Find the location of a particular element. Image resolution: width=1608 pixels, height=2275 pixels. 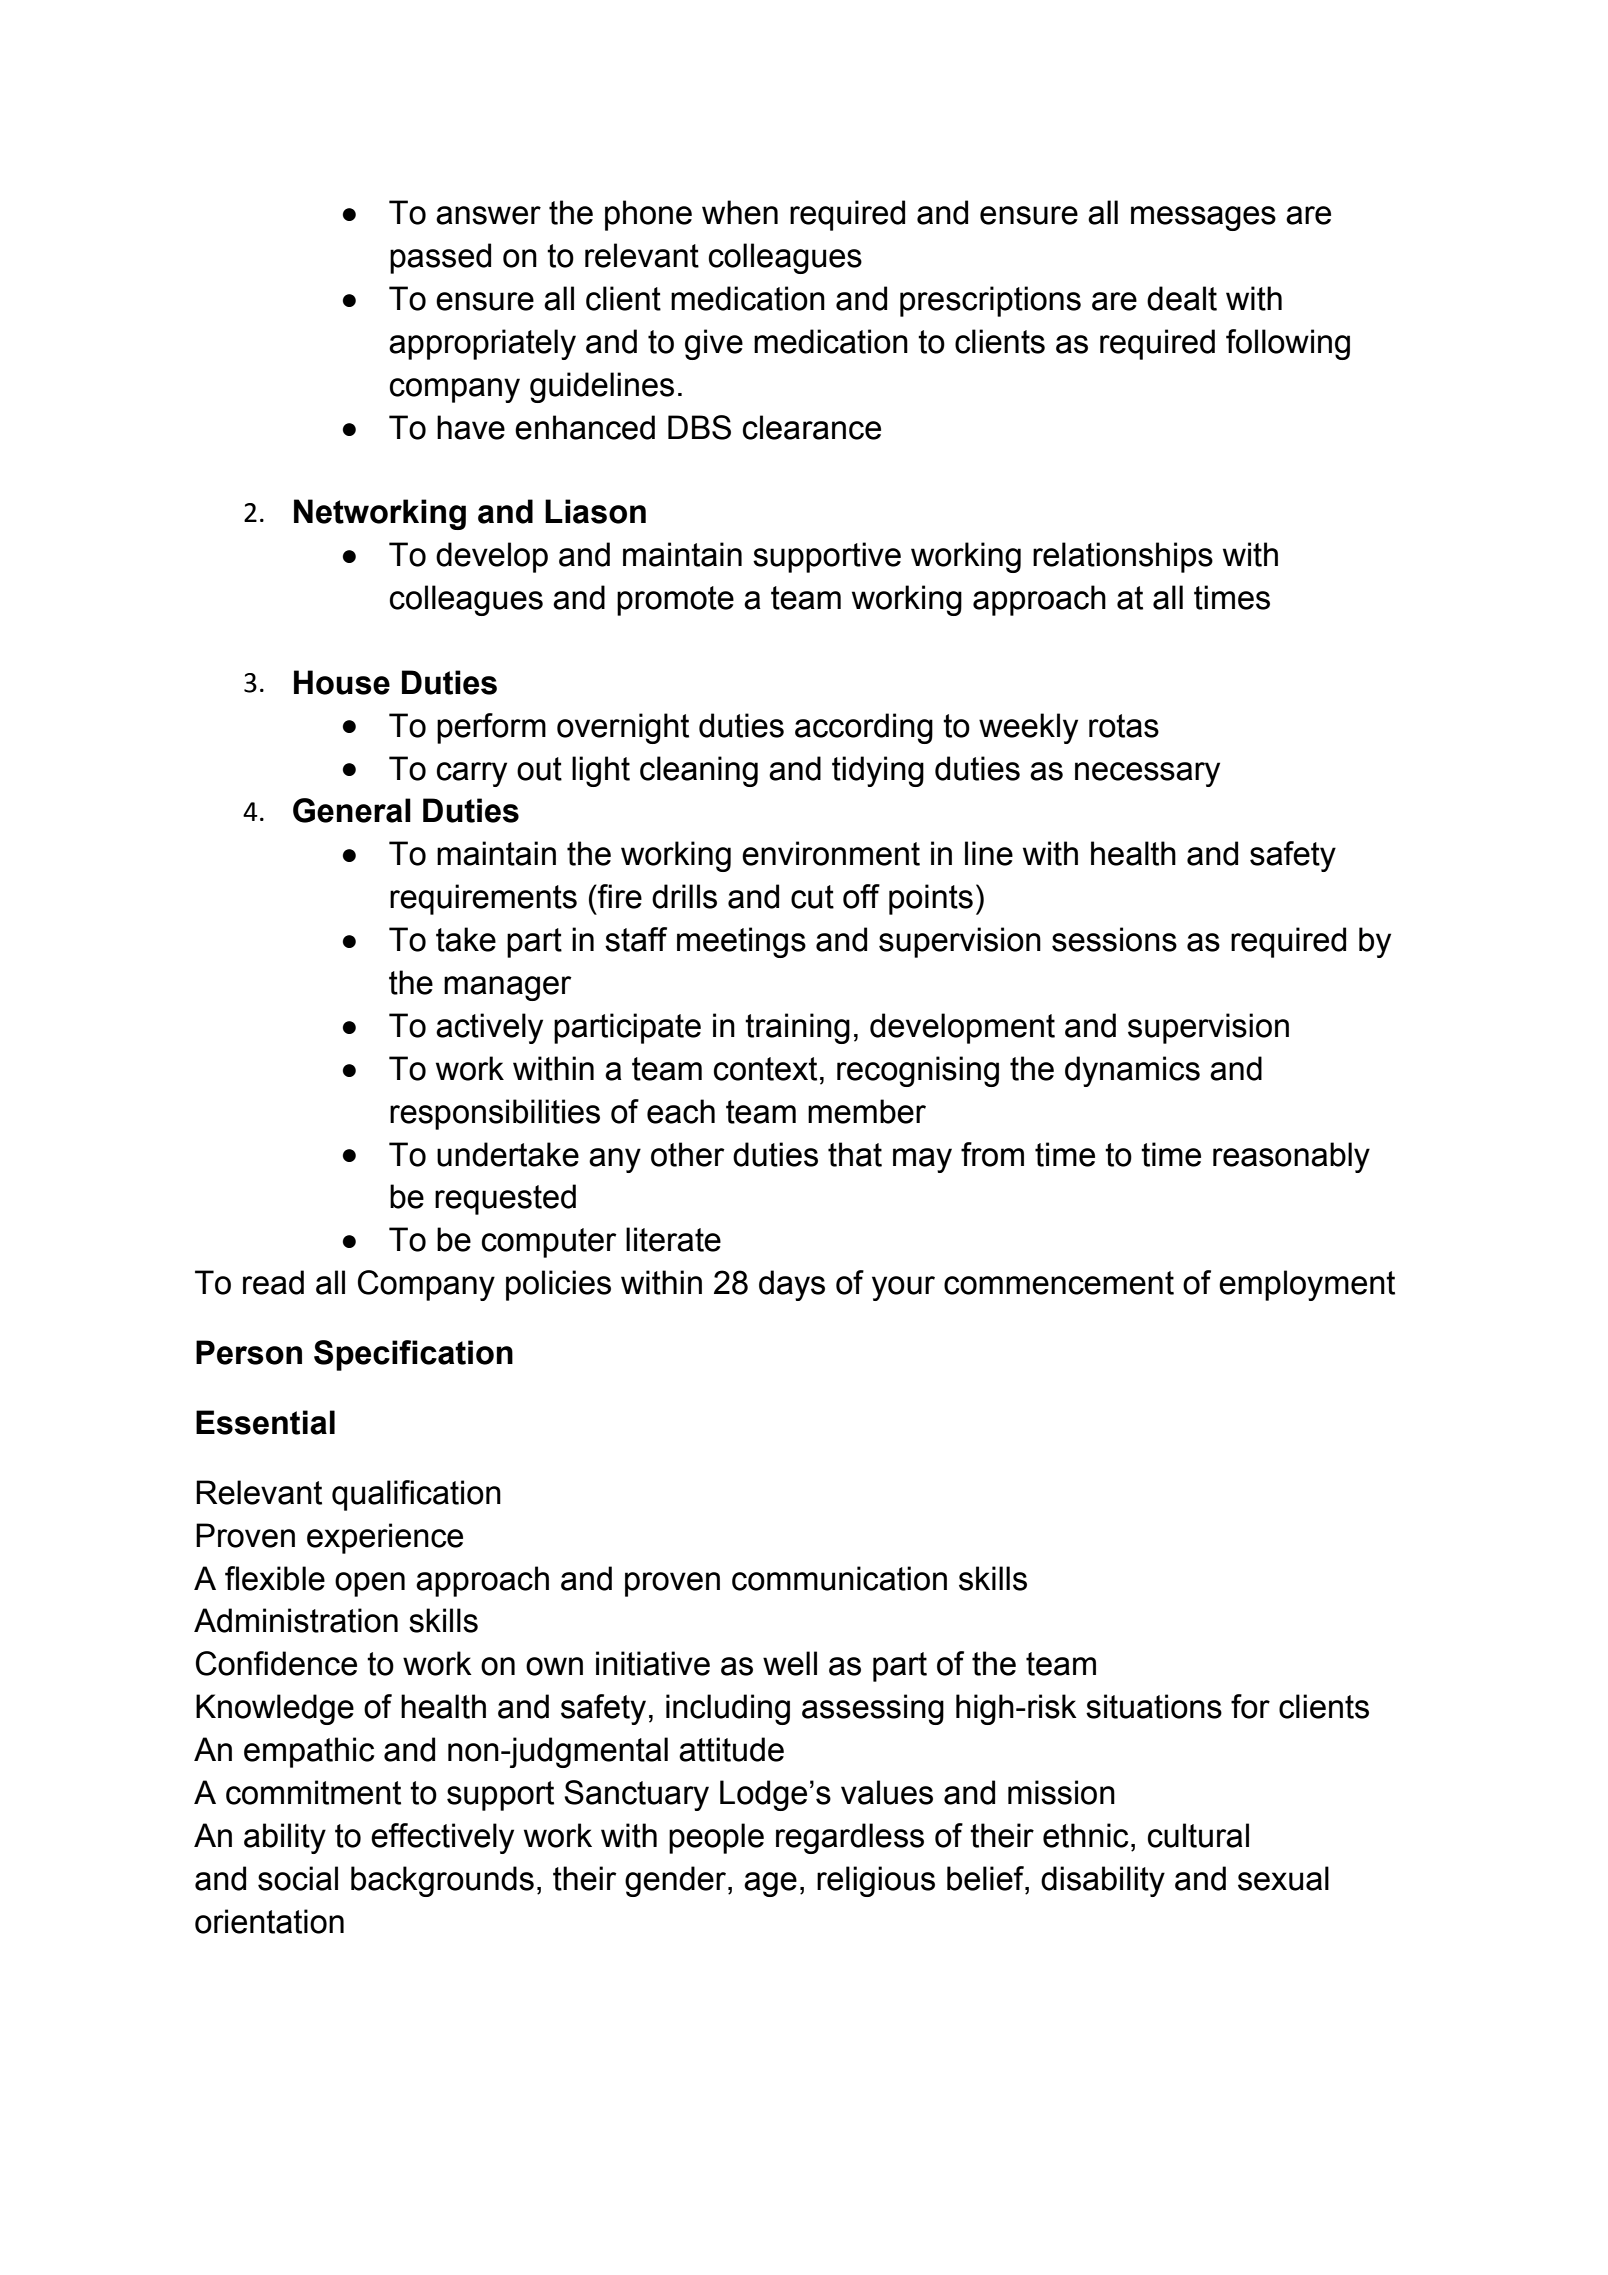

days is located at coordinates (792, 1285).
